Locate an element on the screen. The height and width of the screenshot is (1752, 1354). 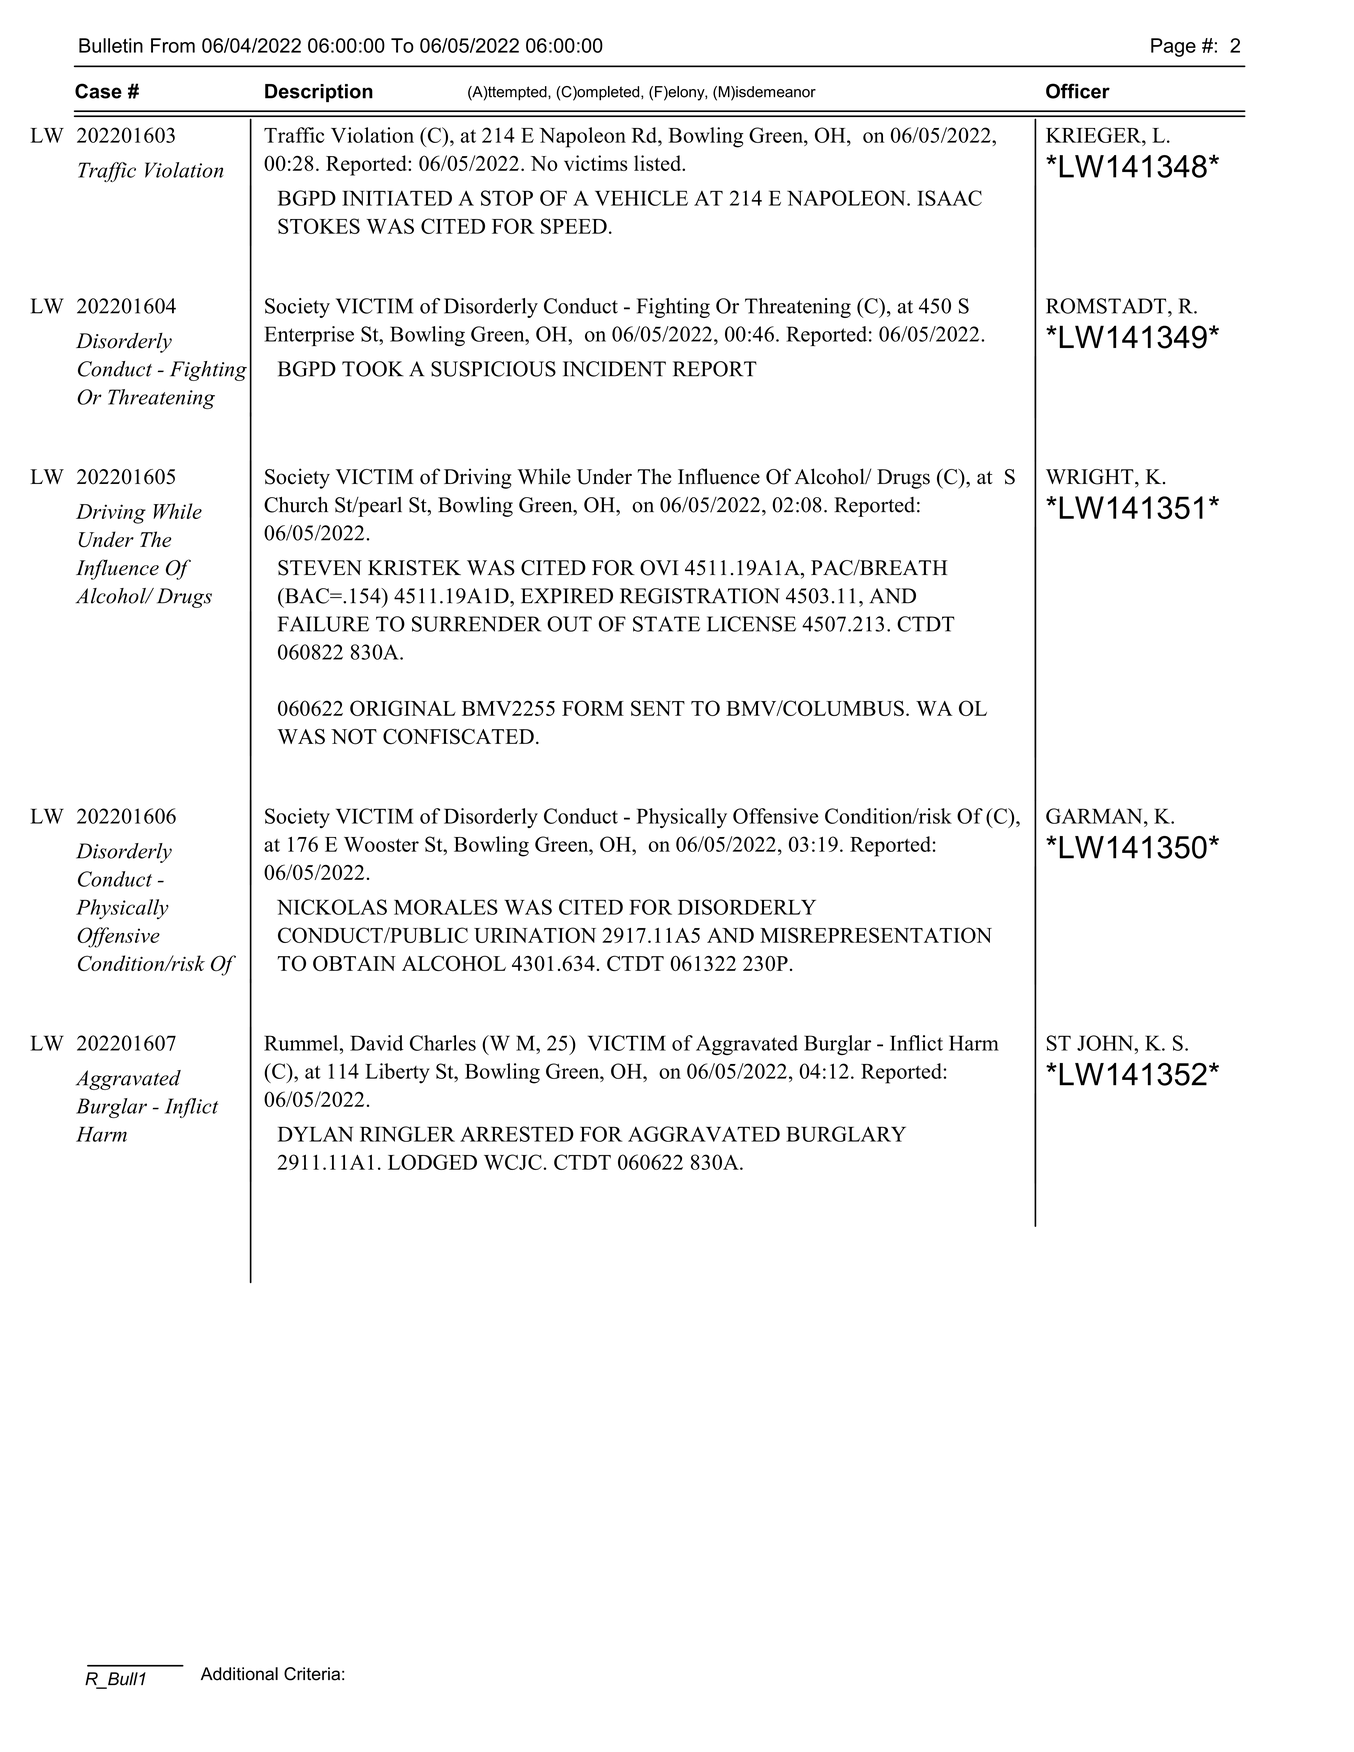
JOHN is located at coordinates (1106, 1043).
